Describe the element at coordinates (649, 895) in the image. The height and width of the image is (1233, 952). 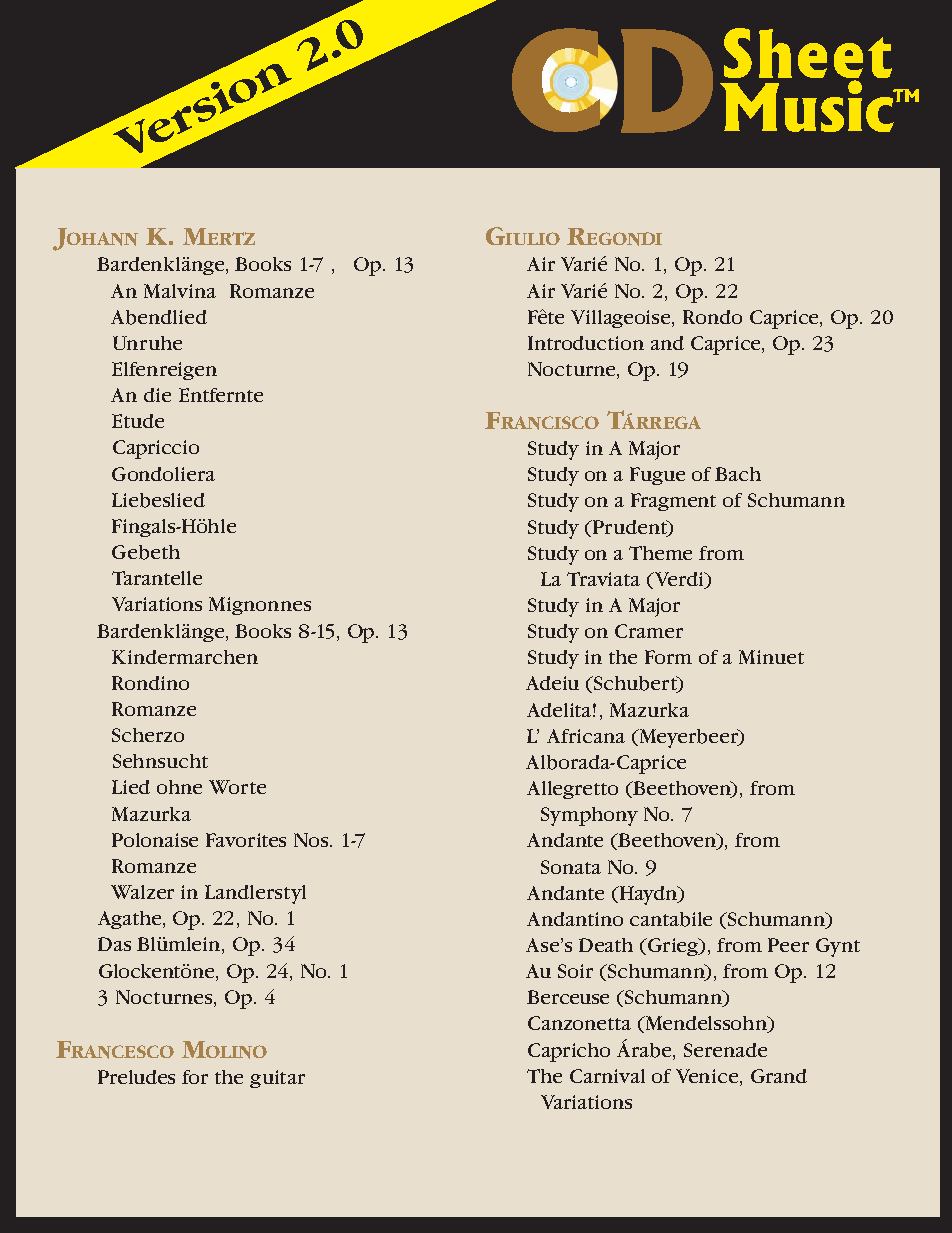
I see `Haydn` at that location.
